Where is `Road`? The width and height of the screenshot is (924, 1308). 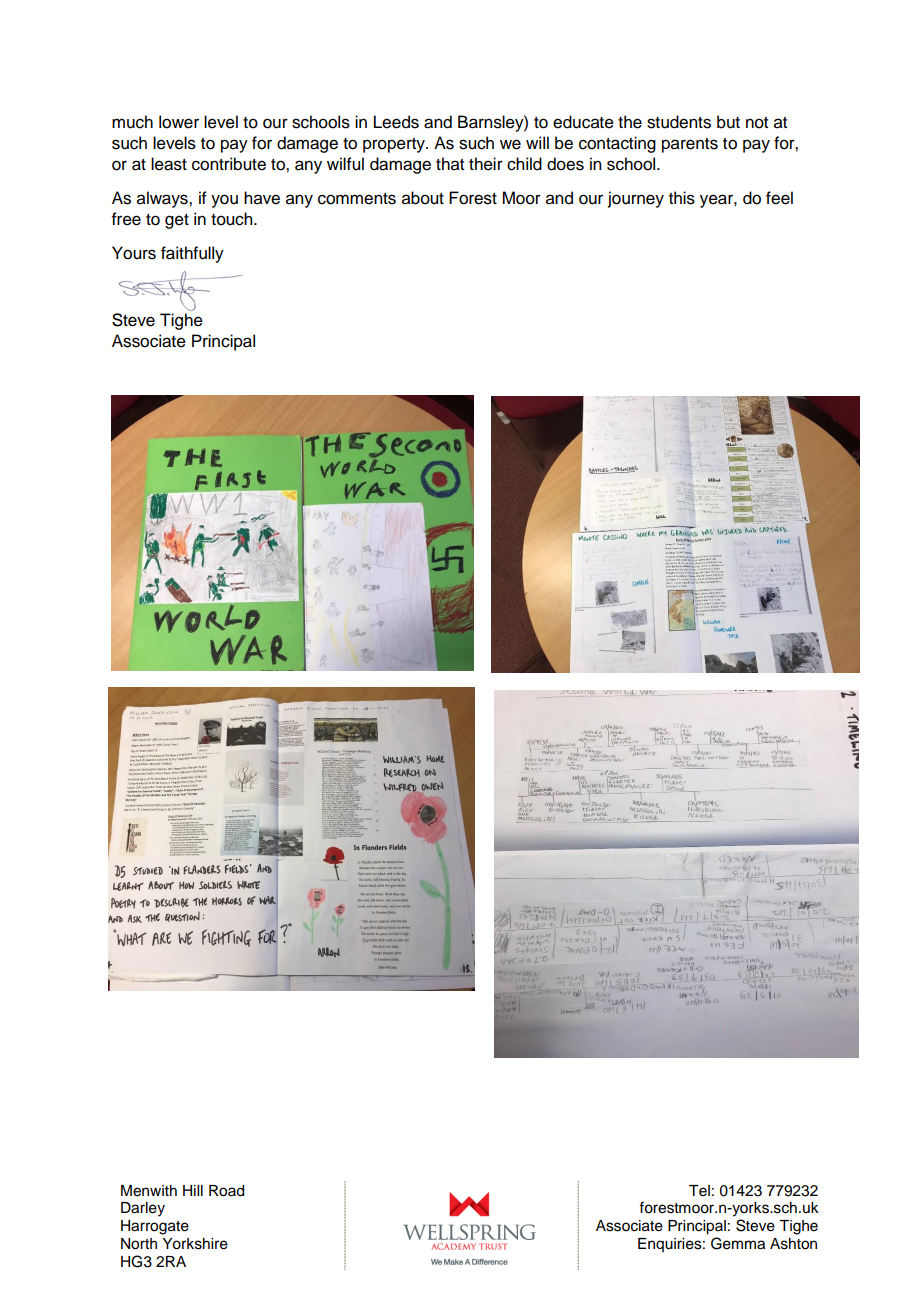 Road is located at coordinates (226, 1191).
